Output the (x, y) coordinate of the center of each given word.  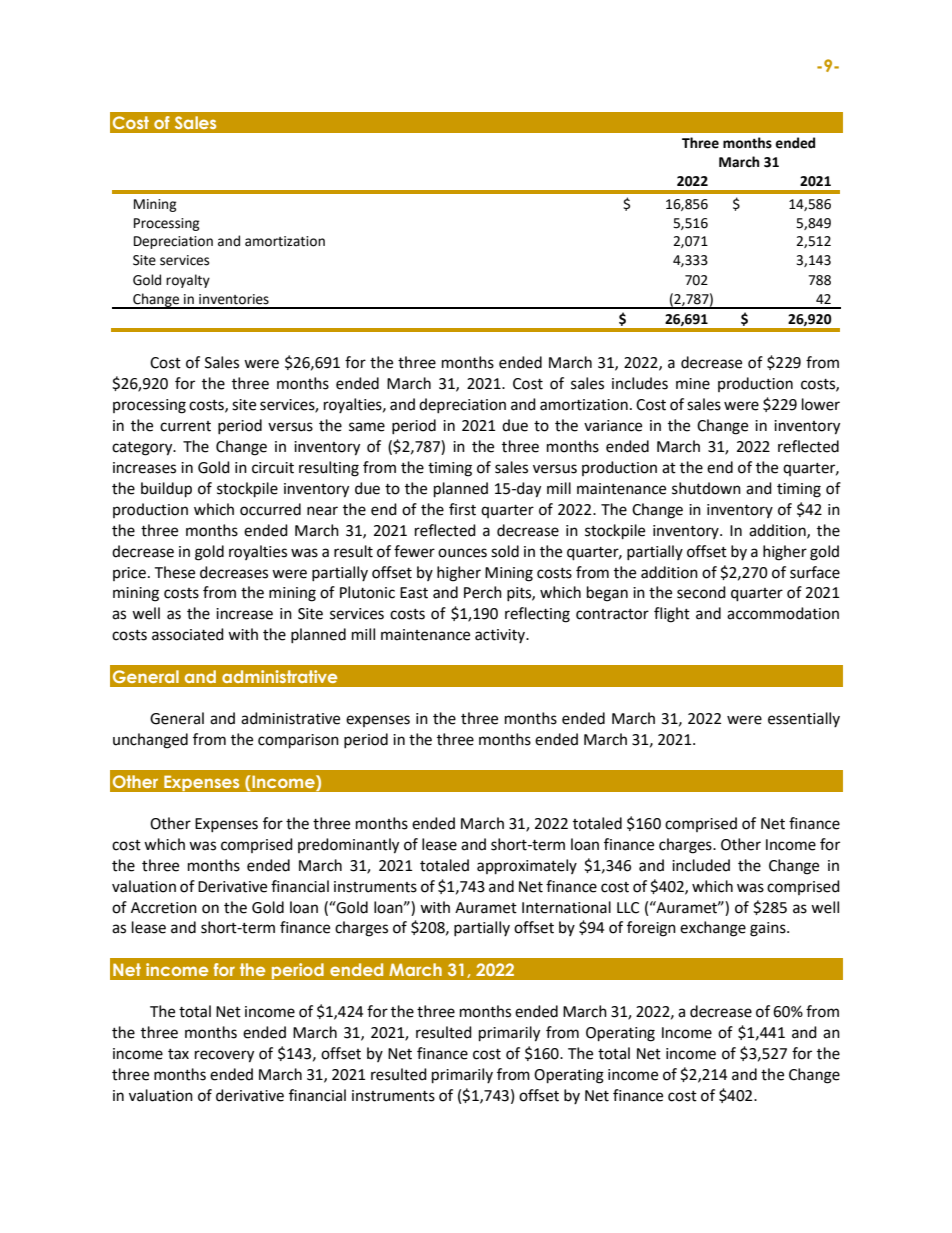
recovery (224, 1056)
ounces (462, 553)
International (566, 907)
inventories (234, 299)
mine (693, 384)
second (701, 592)
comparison (298, 741)
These (174, 572)
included (701, 865)
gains (769, 929)
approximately (527, 867)
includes (640, 383)
